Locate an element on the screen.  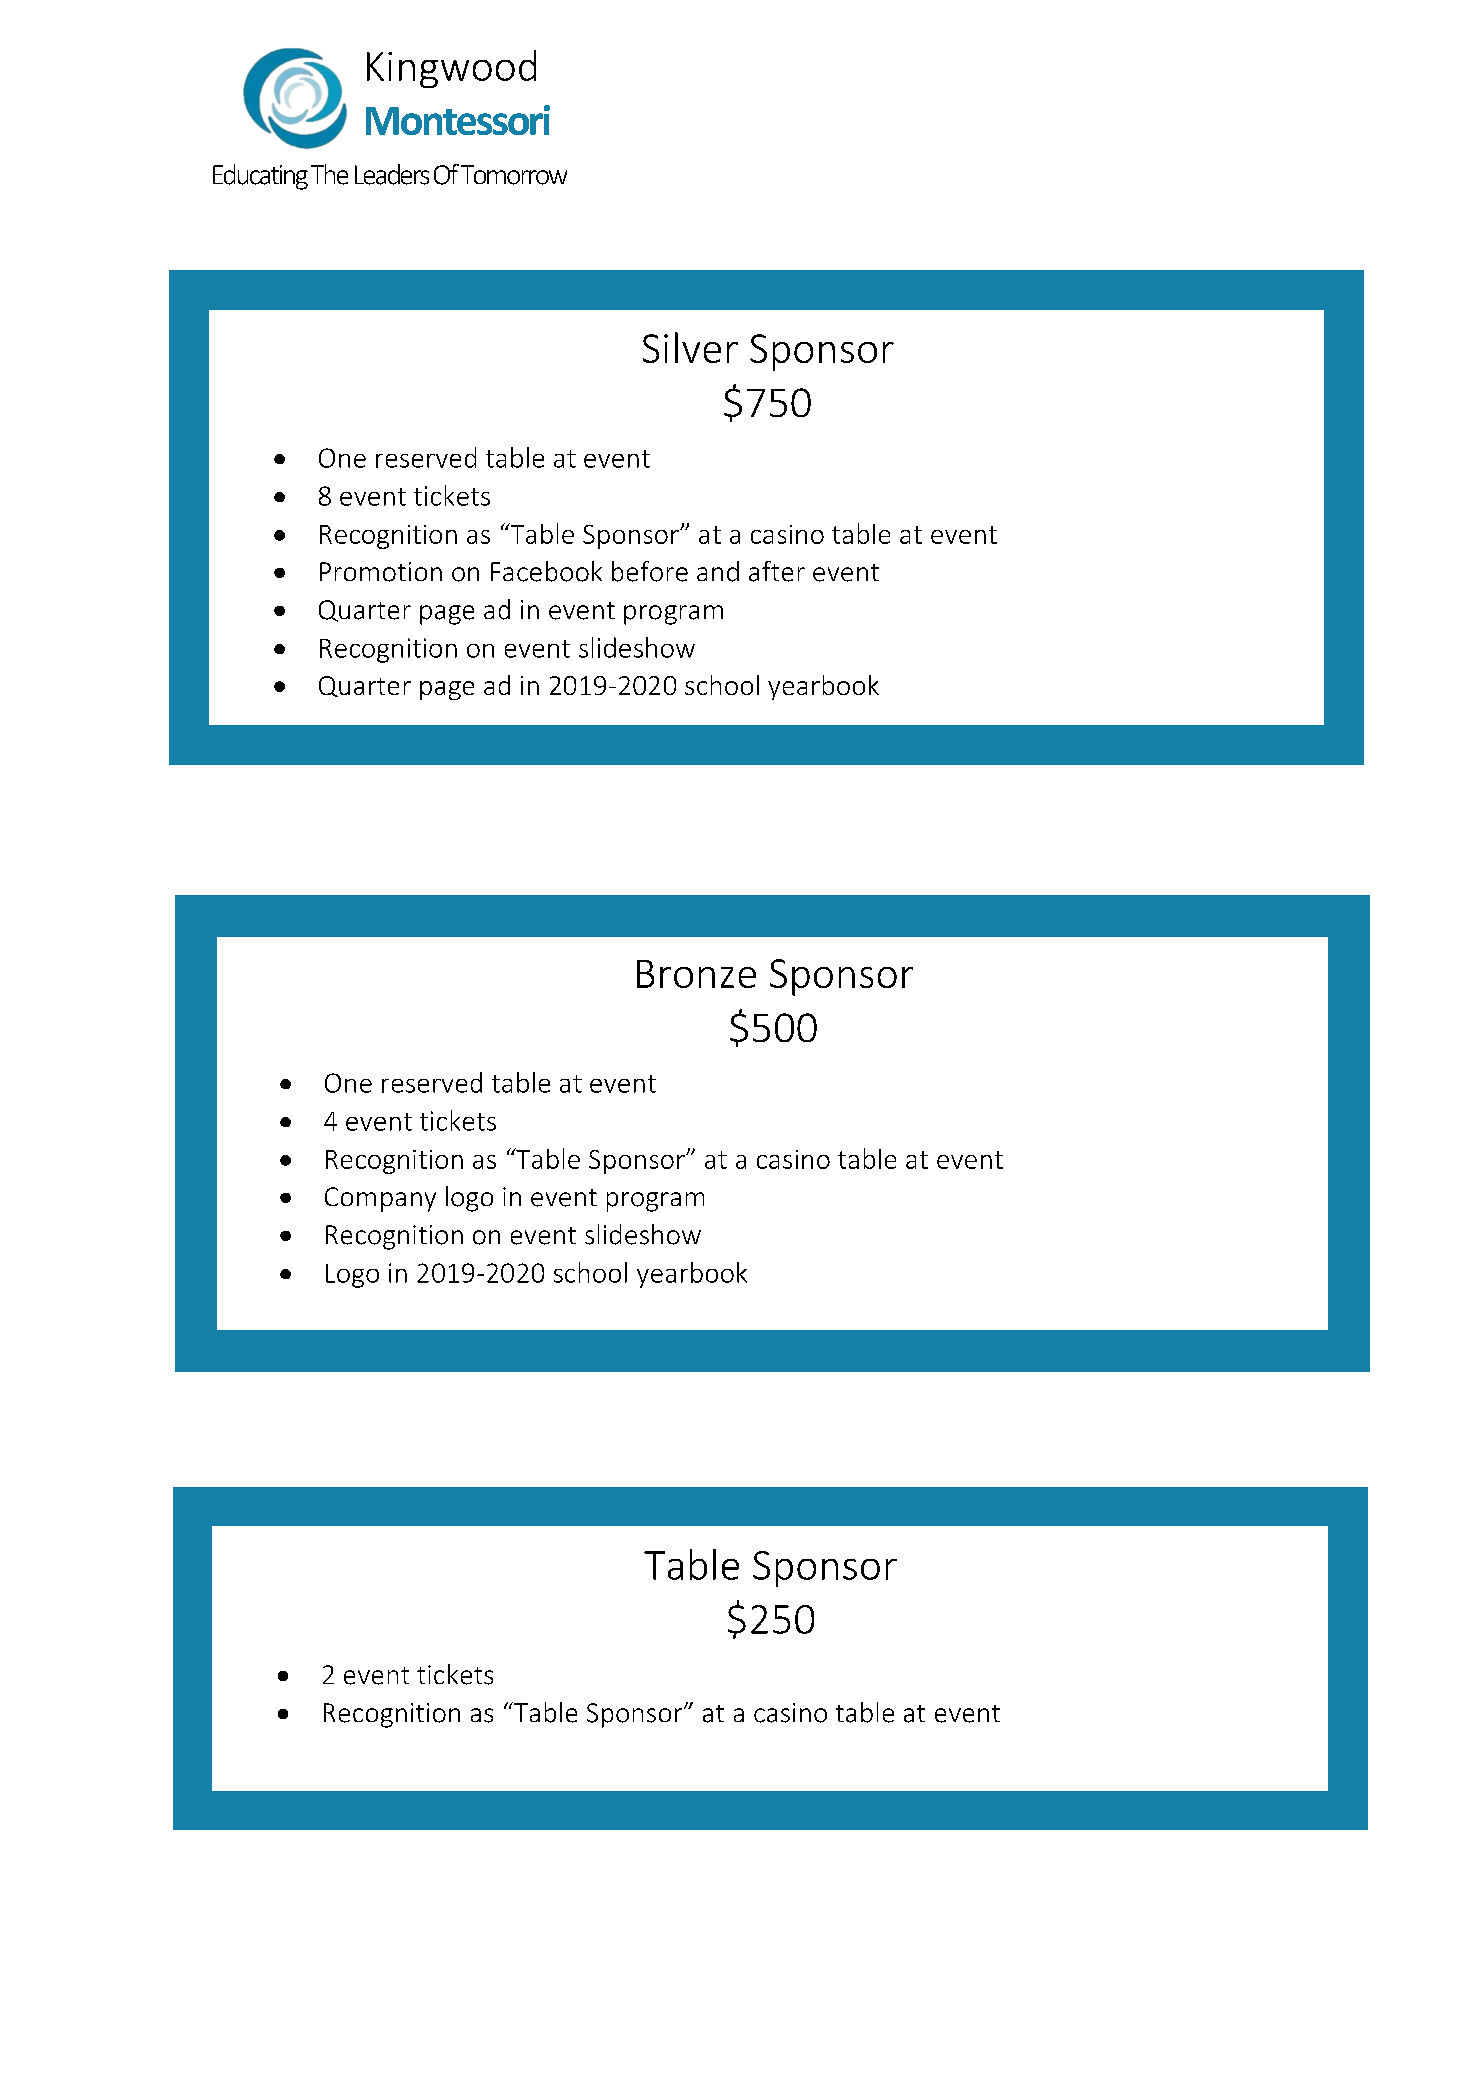
Promotion is located at coordinates (381, 572).
